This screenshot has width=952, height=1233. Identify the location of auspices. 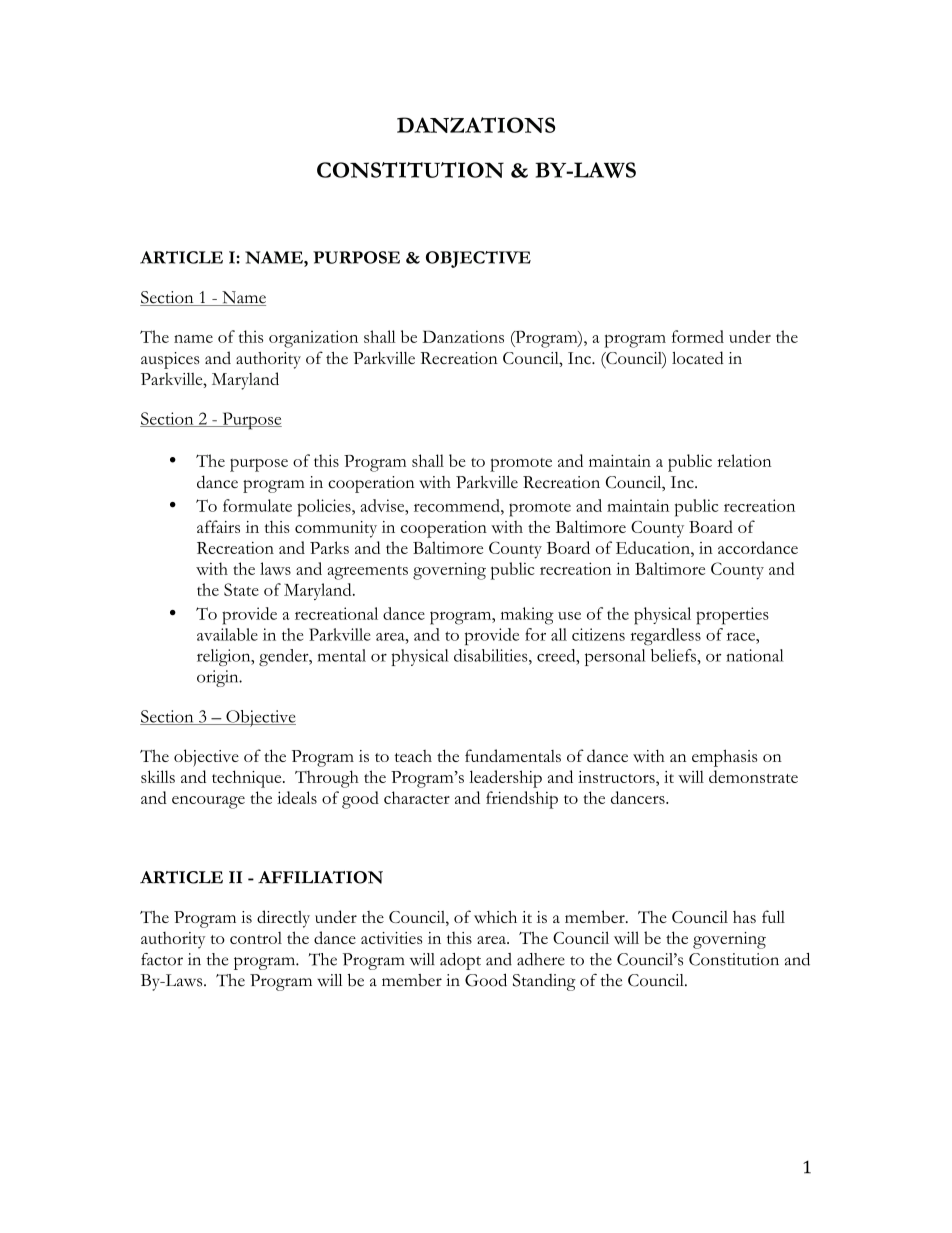
(170, 360).
